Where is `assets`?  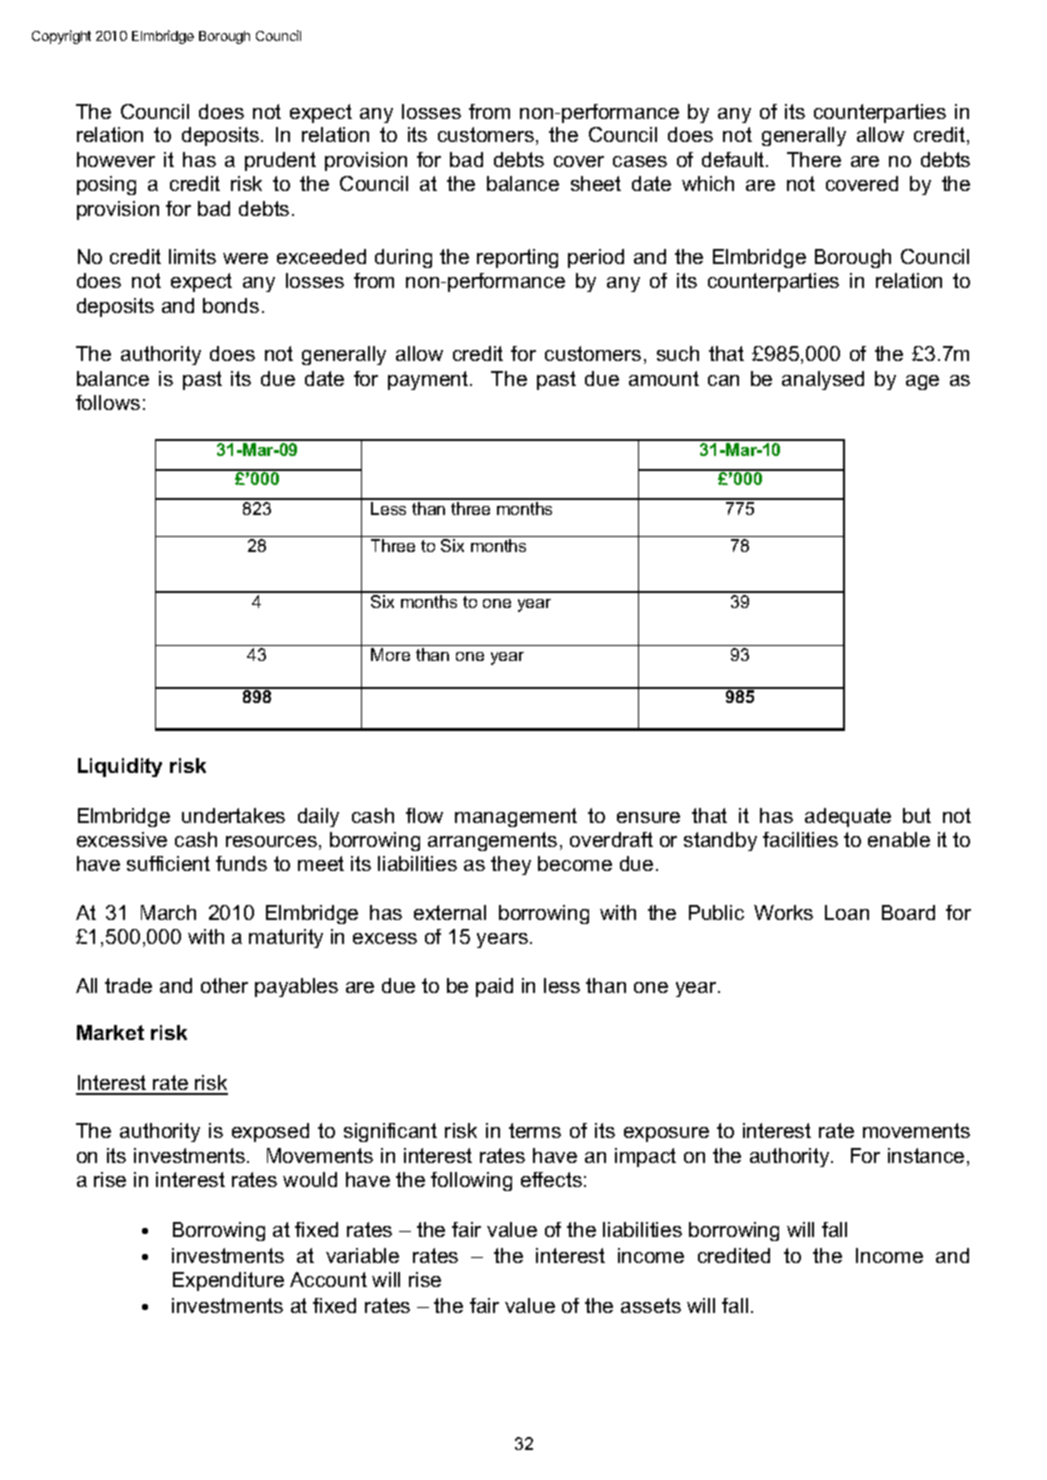 assets is located at coordinates (651, 1305).
